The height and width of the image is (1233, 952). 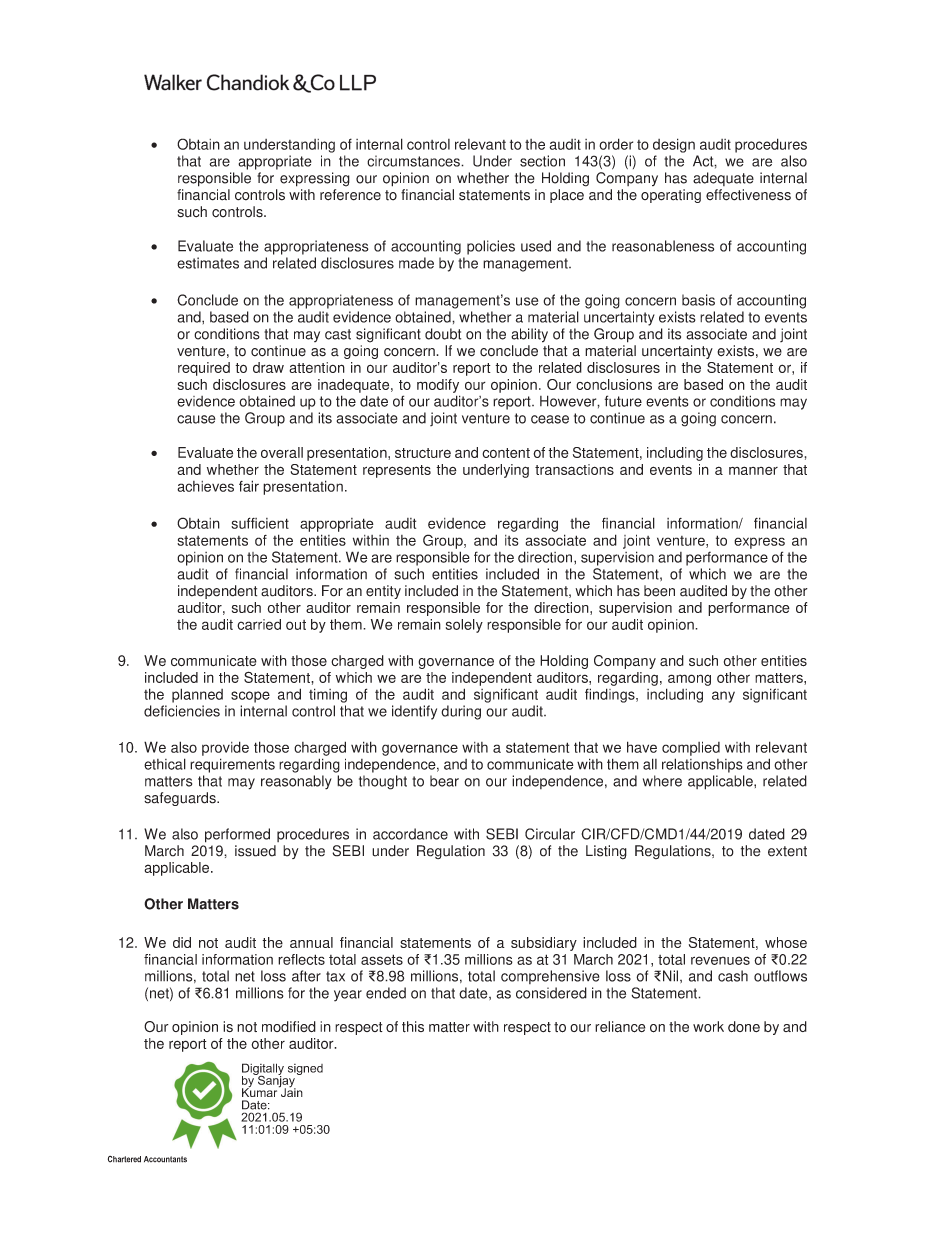 What do you see at coordinates (165, 1159) in the image?
I see `Accountants` at bounding box center [165, 1159].
